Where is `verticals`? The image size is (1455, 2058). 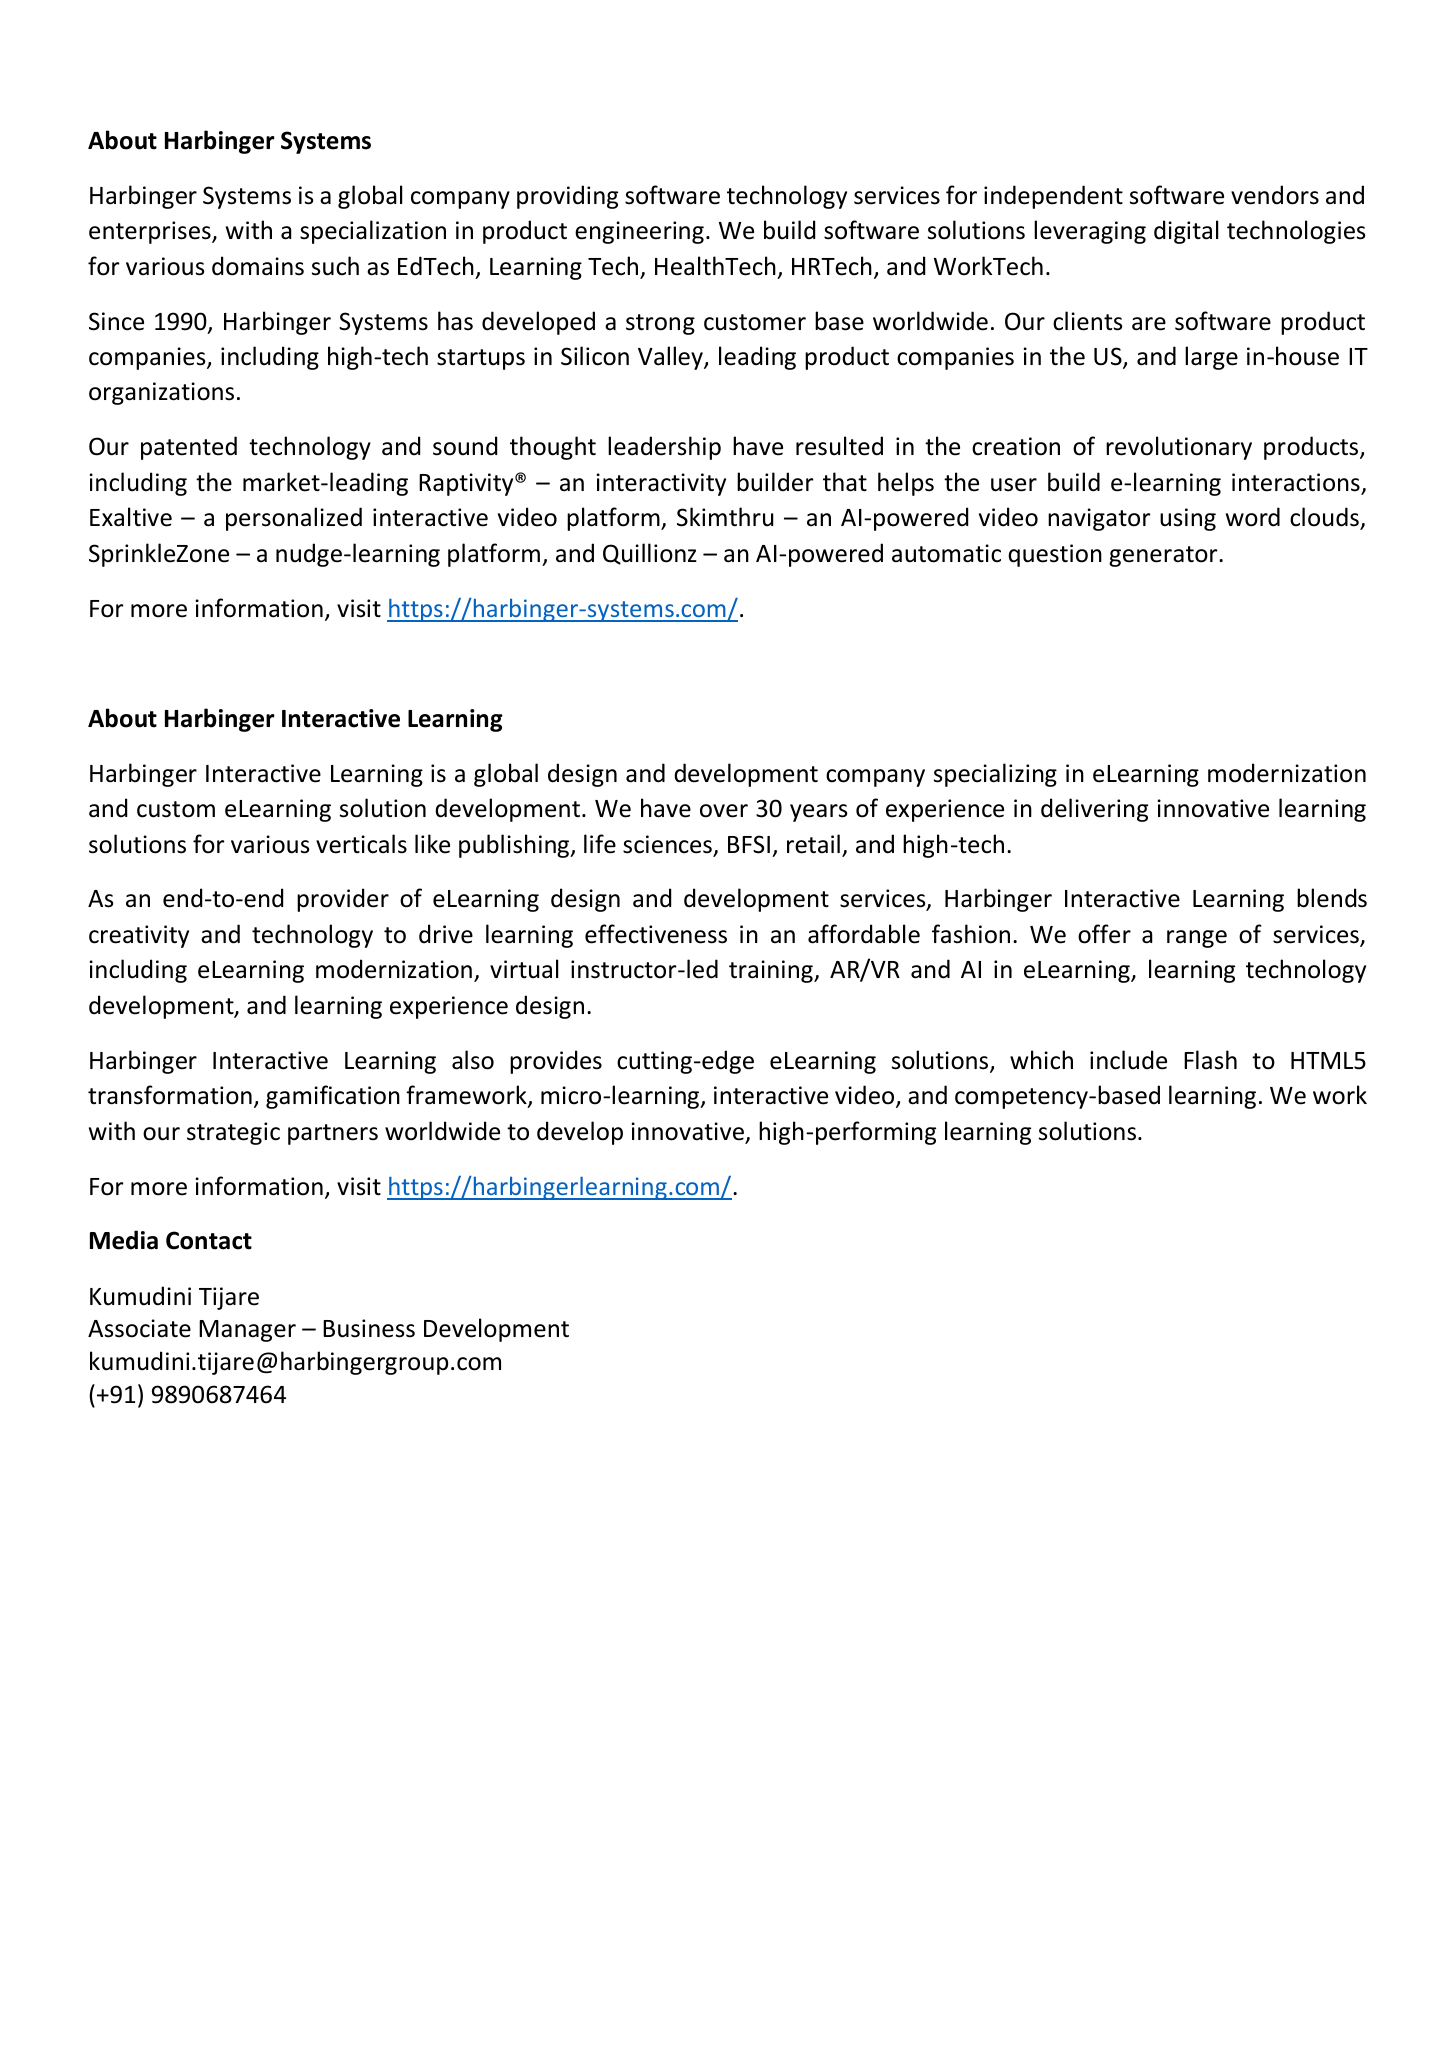
verticals is located at coordinates (361, 844).
